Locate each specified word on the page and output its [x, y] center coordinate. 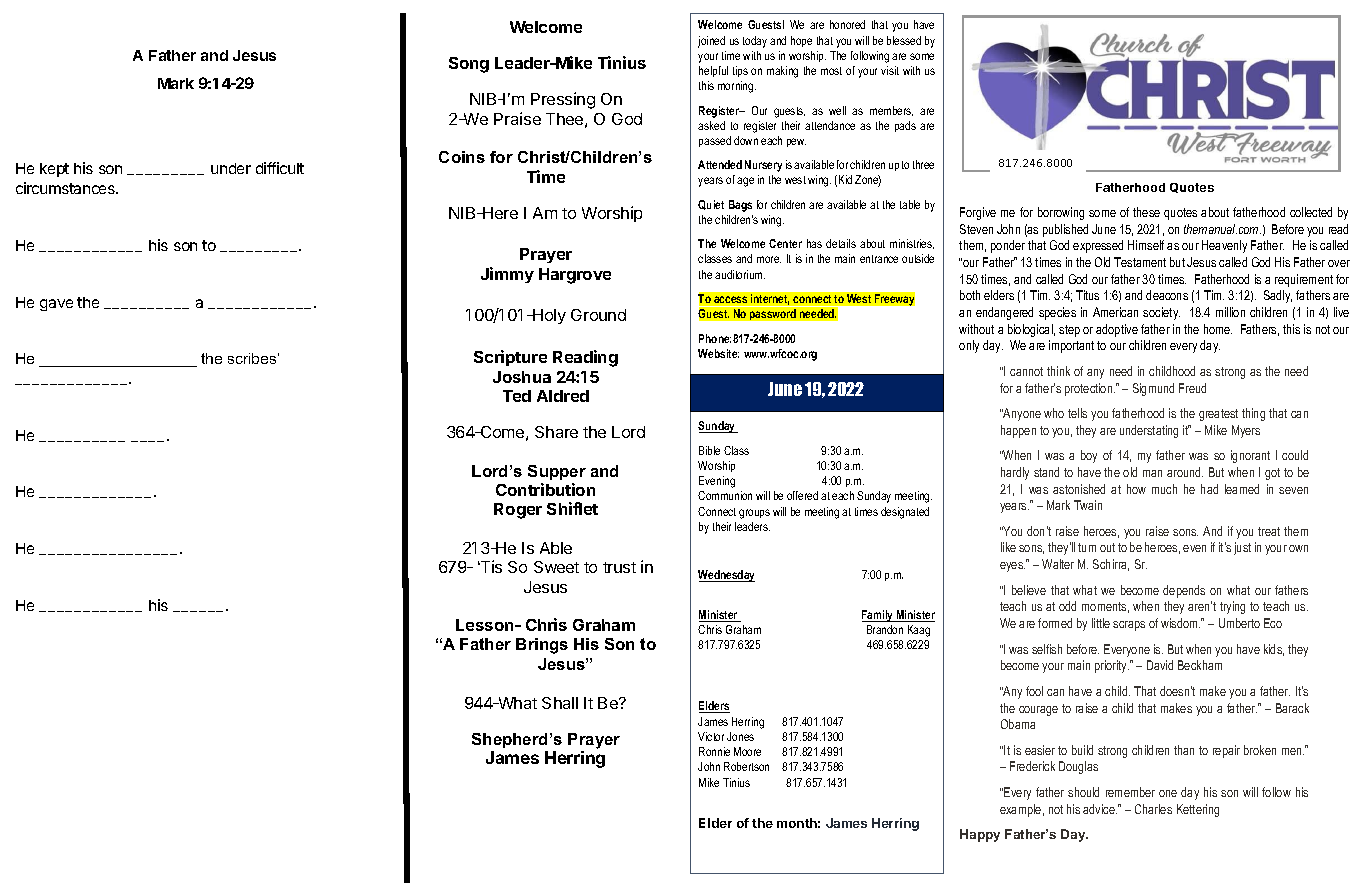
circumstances [66, 188]
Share [556, 432]
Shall [560, 703]
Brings [542, 646]
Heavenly [1224, 246]
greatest [1218, 415]
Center [785, 243]
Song [469, 65]
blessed [904, 40]
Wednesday [726, 576]
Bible [709, 450]
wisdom [1180, 623]
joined [711, 42]
